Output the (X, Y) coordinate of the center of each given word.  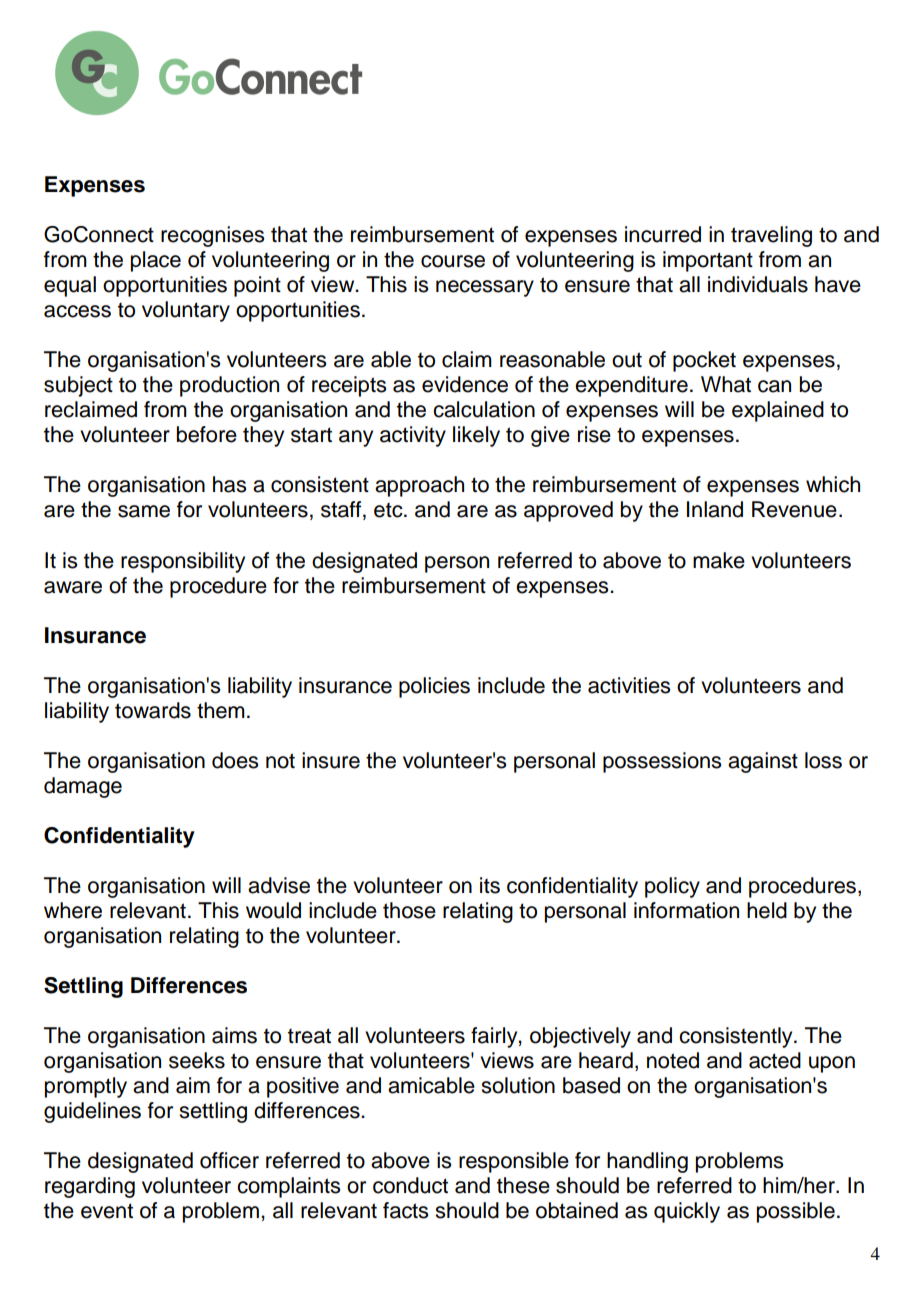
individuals (758, 284)
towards (153, 710)
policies (434, 687)
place (156, 261)
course (453, 261)
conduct (410, 1185)
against (763, 762)
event (107, 1211)
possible (796, 1212)
